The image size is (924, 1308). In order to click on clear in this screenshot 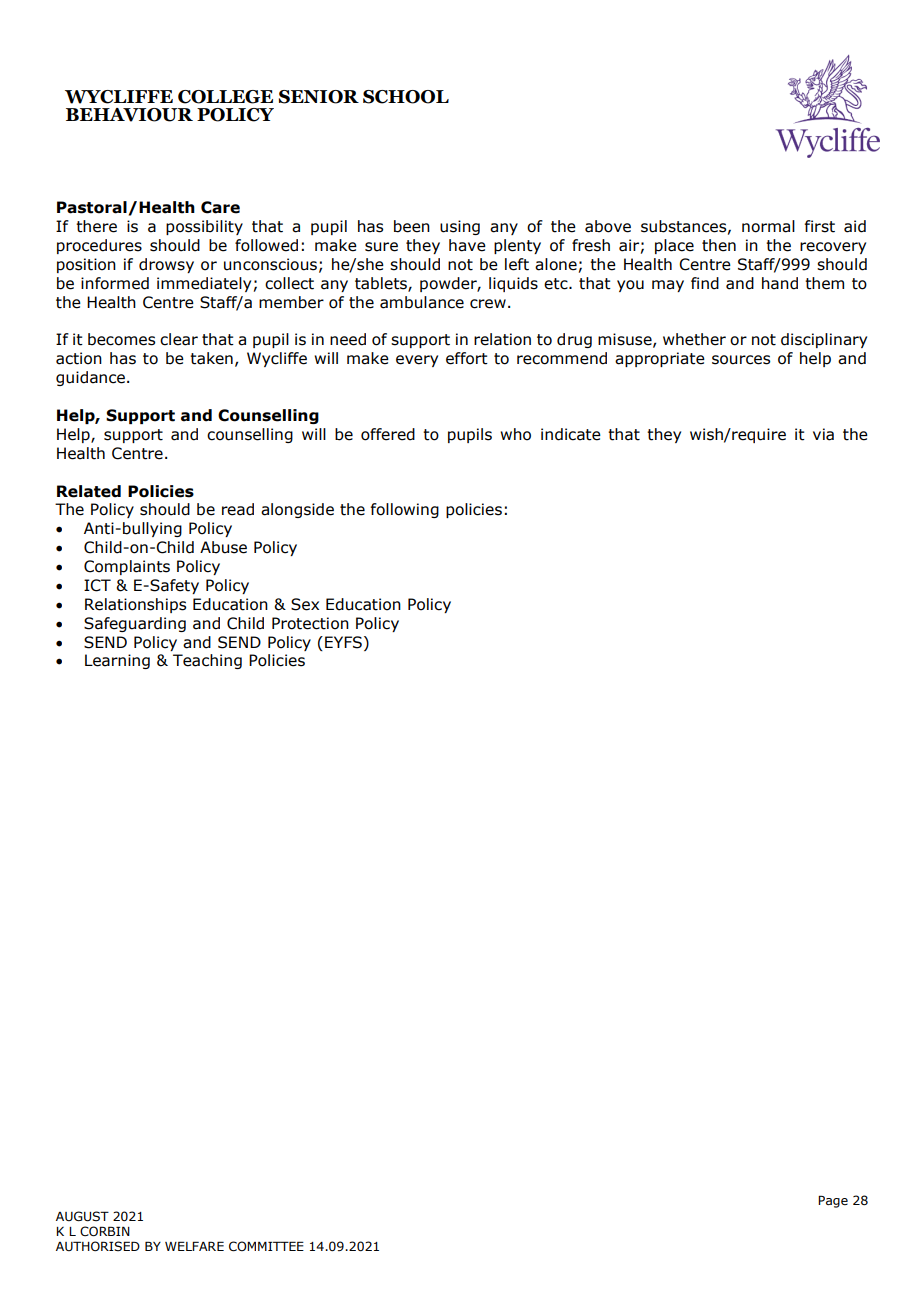, I will do `click(179, 339)`.
